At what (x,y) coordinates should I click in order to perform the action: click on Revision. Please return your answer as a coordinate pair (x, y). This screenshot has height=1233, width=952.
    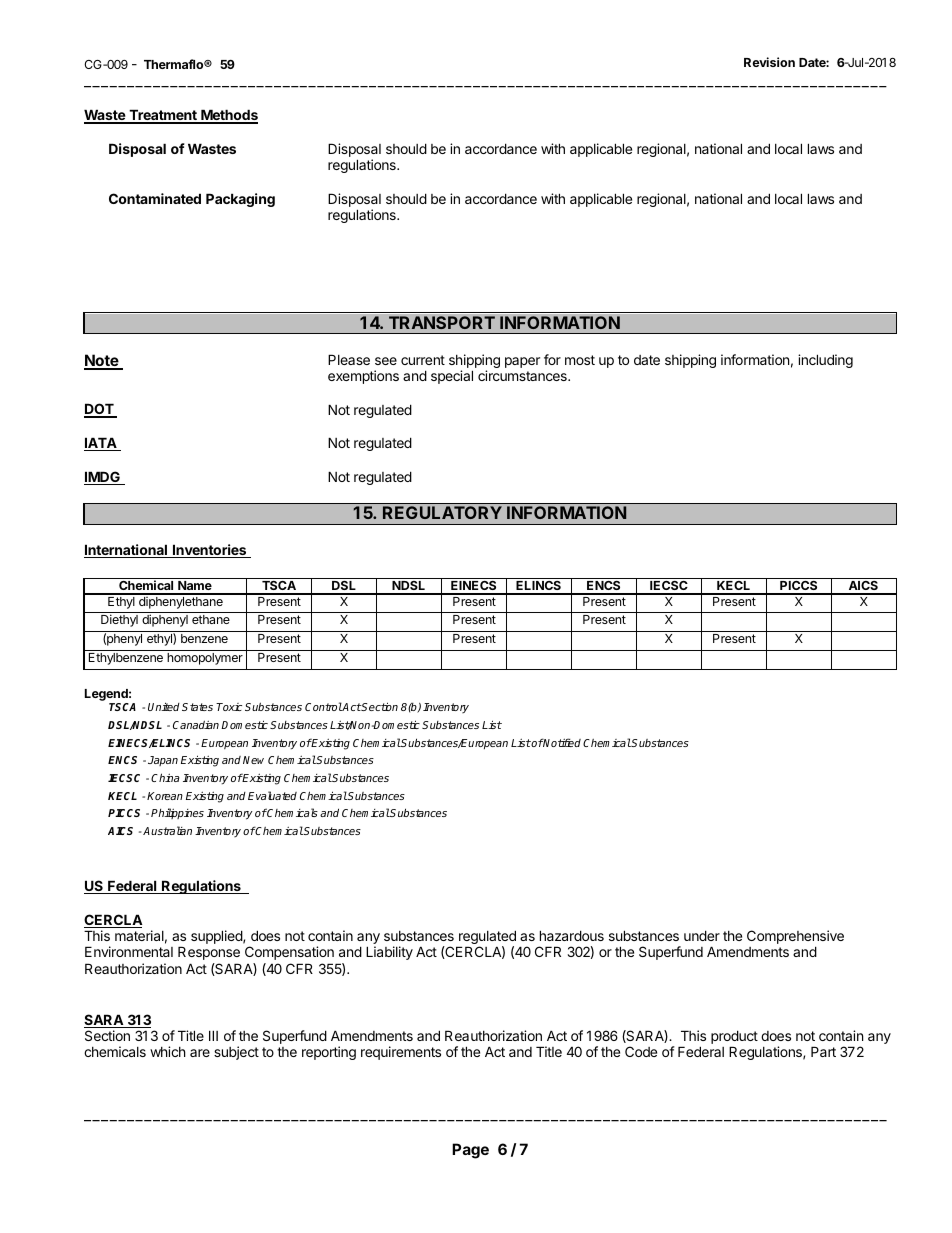
    Looking at the image, I should click on (769, 62).
